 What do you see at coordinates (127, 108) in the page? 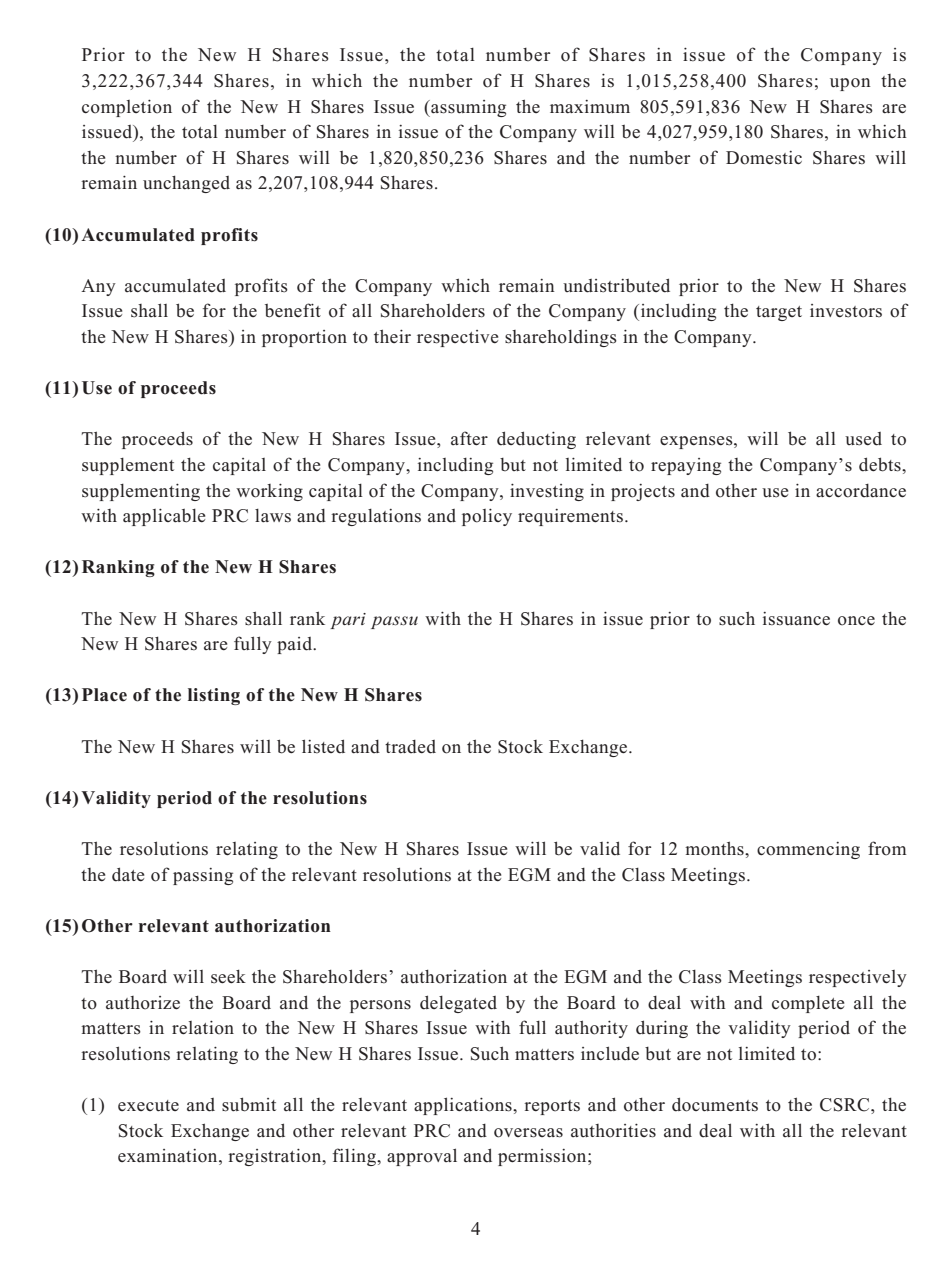
I see `completion` at bounding box center [127, 108].
